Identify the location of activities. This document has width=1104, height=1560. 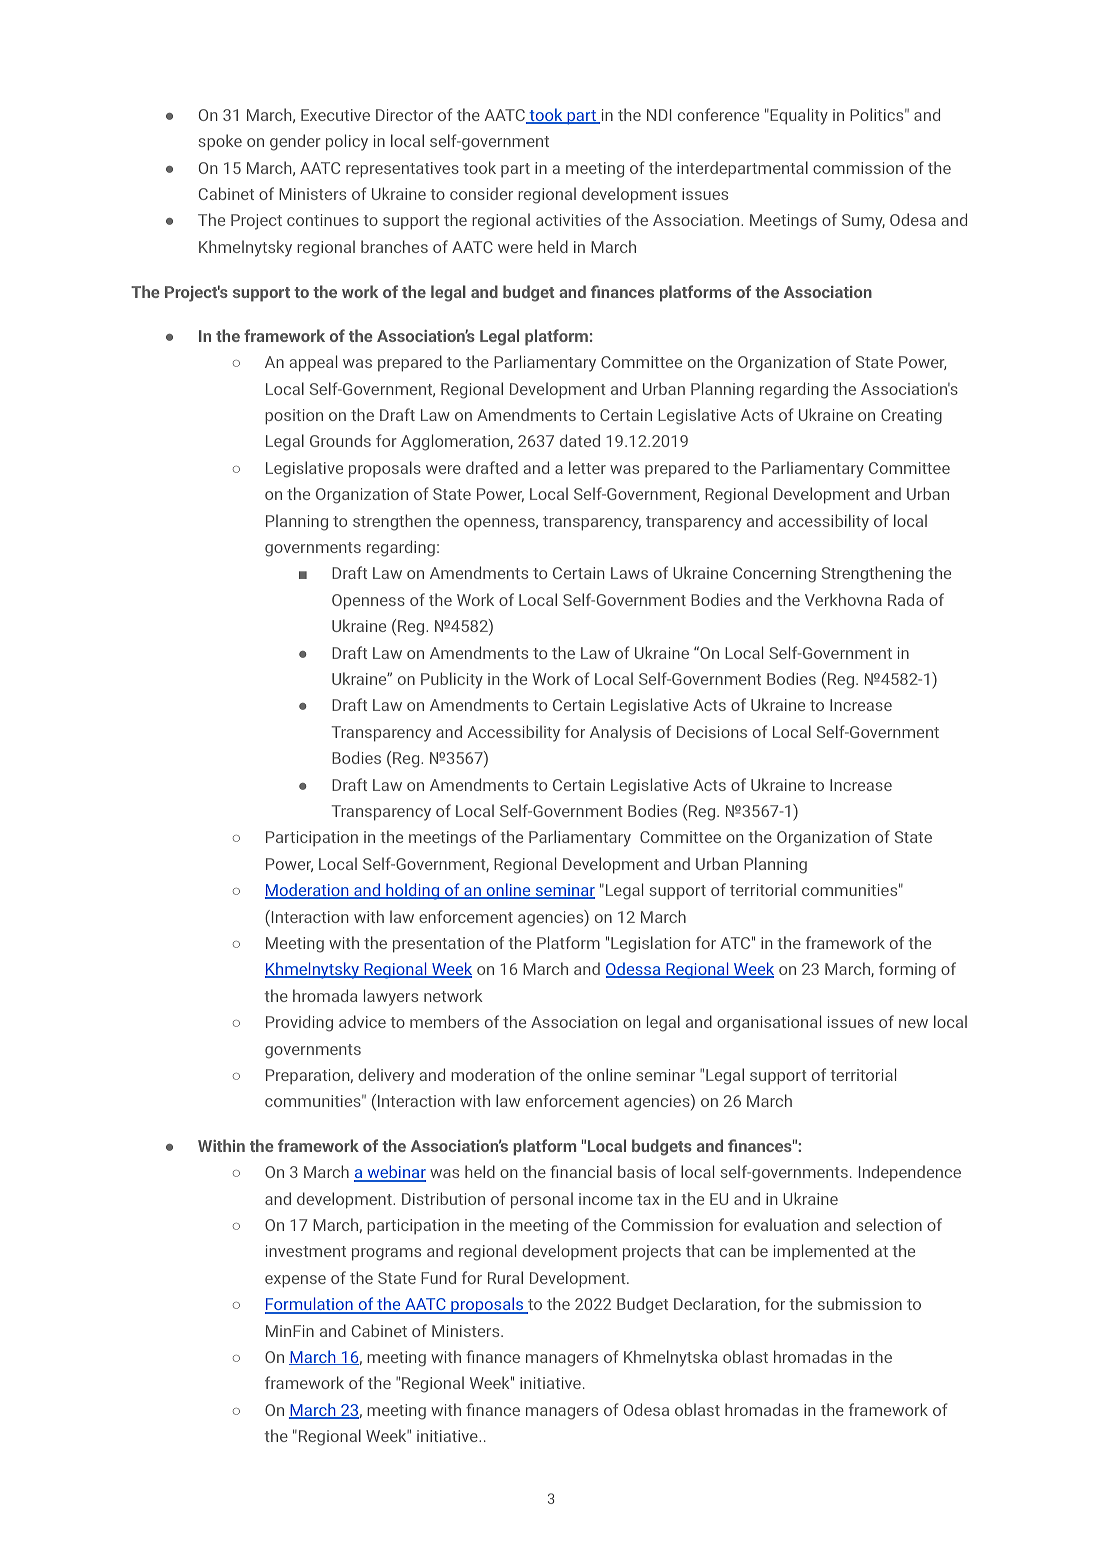
(568, 220).
